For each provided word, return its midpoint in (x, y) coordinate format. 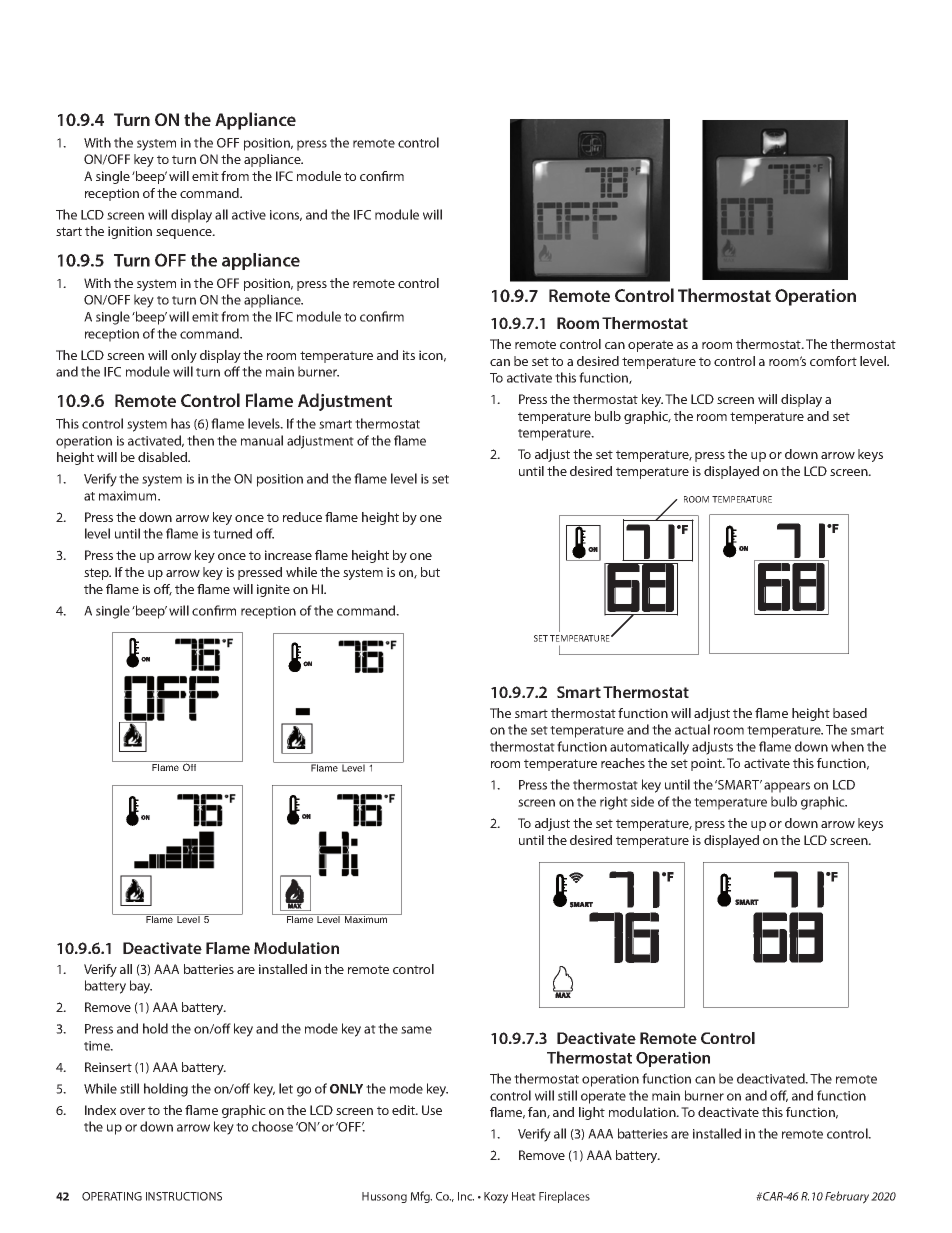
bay (141, 987)
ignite (273, 590)
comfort (833, 361)
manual (262, 440)
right (614, 803)
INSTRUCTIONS (184, 1196)
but (430, 572)
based (850, 713)
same (416, 1030)
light (592, 1113)
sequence (185, 234)
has (180, 423)
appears (787, 787)
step (97, 574)
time (98, 1046)
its (409, 355)
